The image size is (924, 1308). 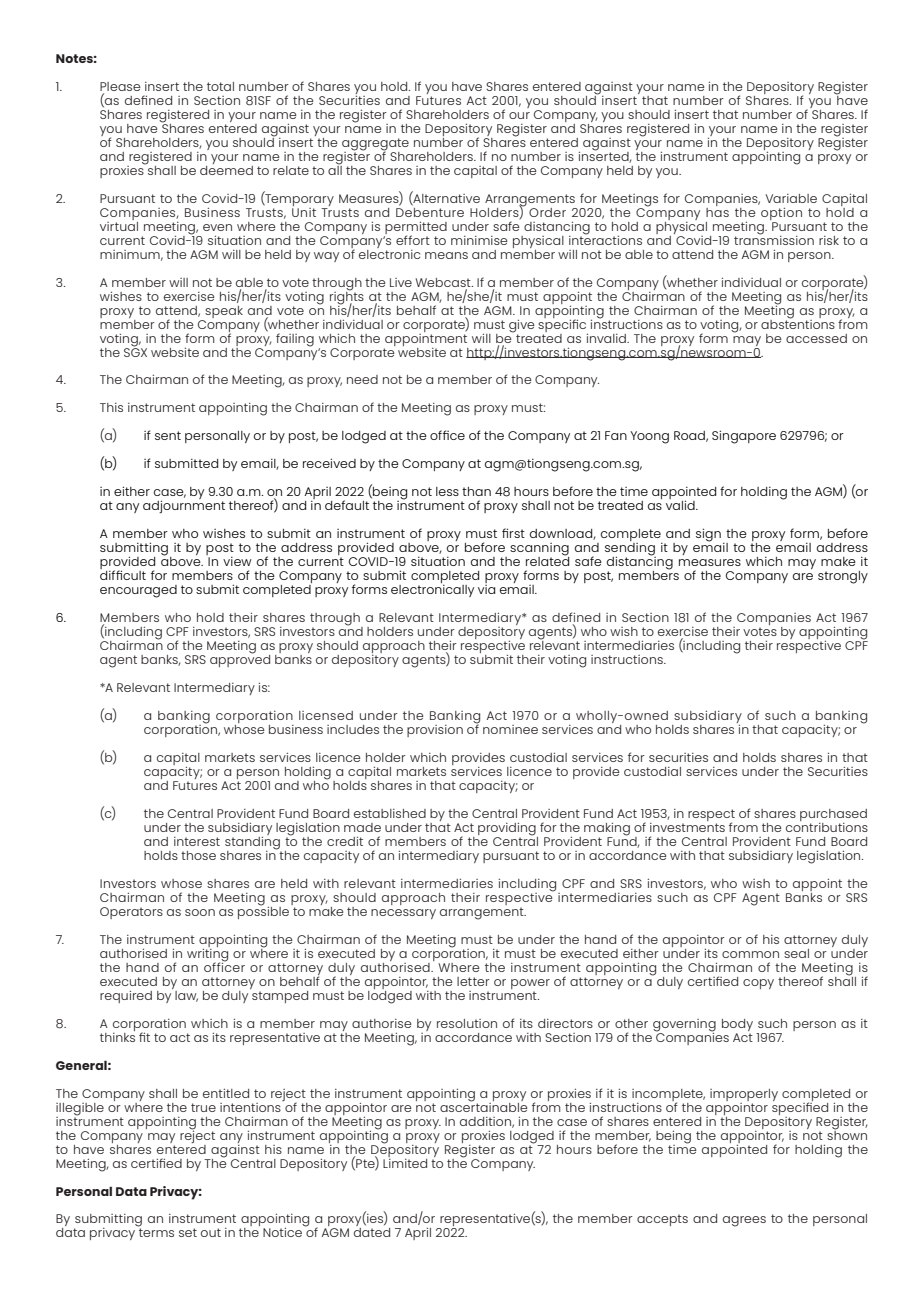 What do you see at coordinates (155, 1231) in the screenshot?
I see `terms` at bounding box center [155, 1231].
